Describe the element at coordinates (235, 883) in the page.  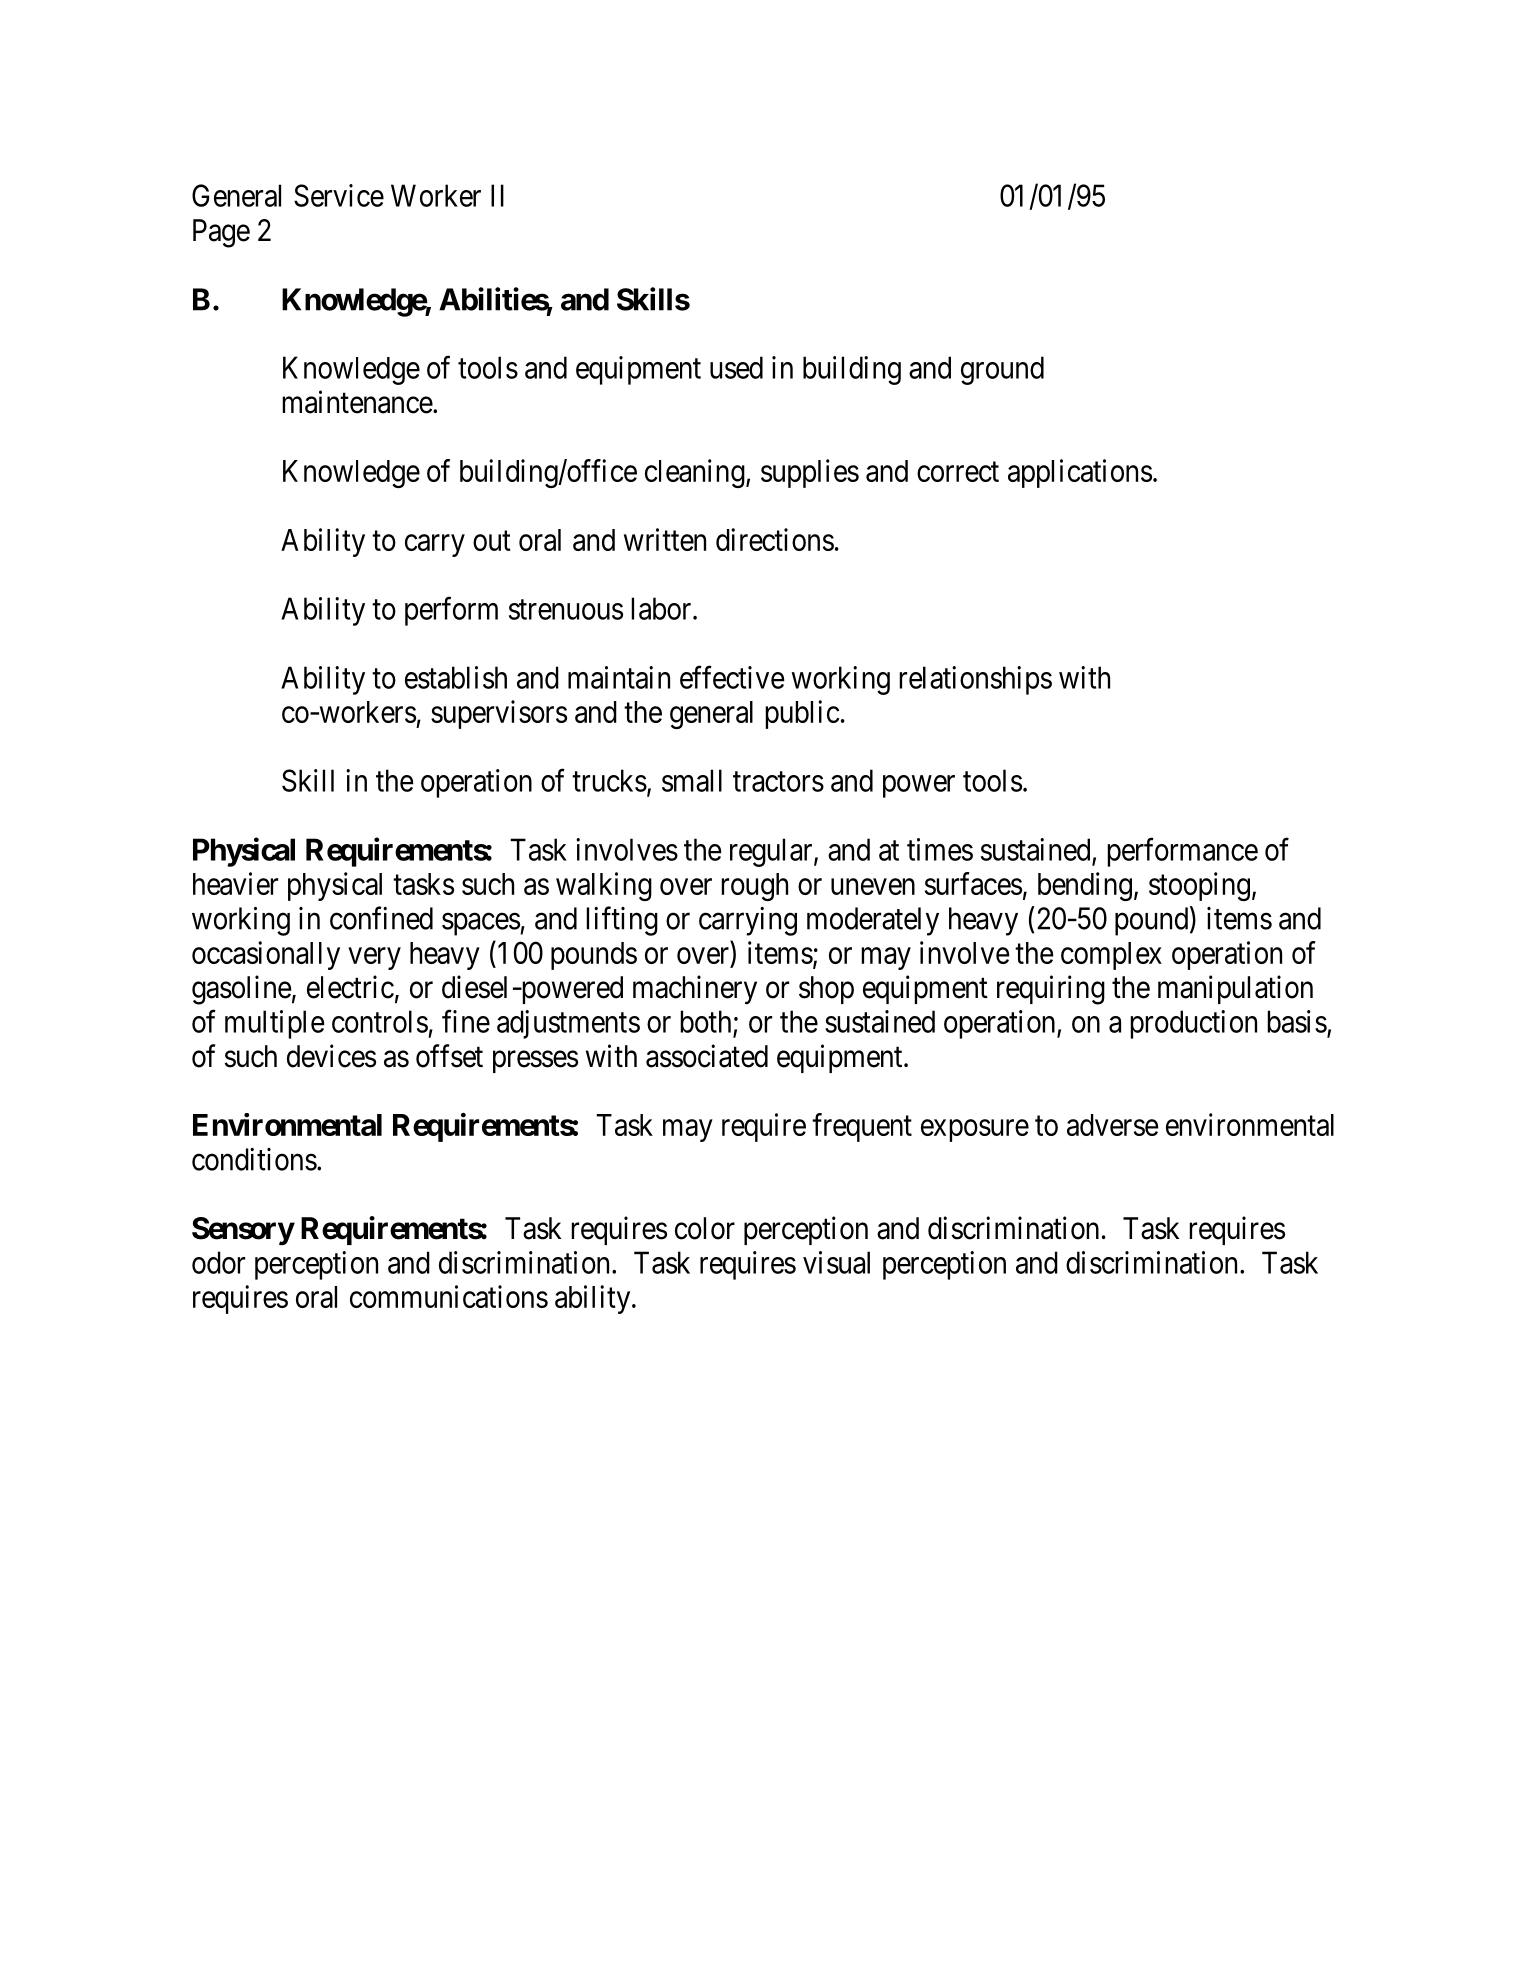
I see `heavier` at that location.
